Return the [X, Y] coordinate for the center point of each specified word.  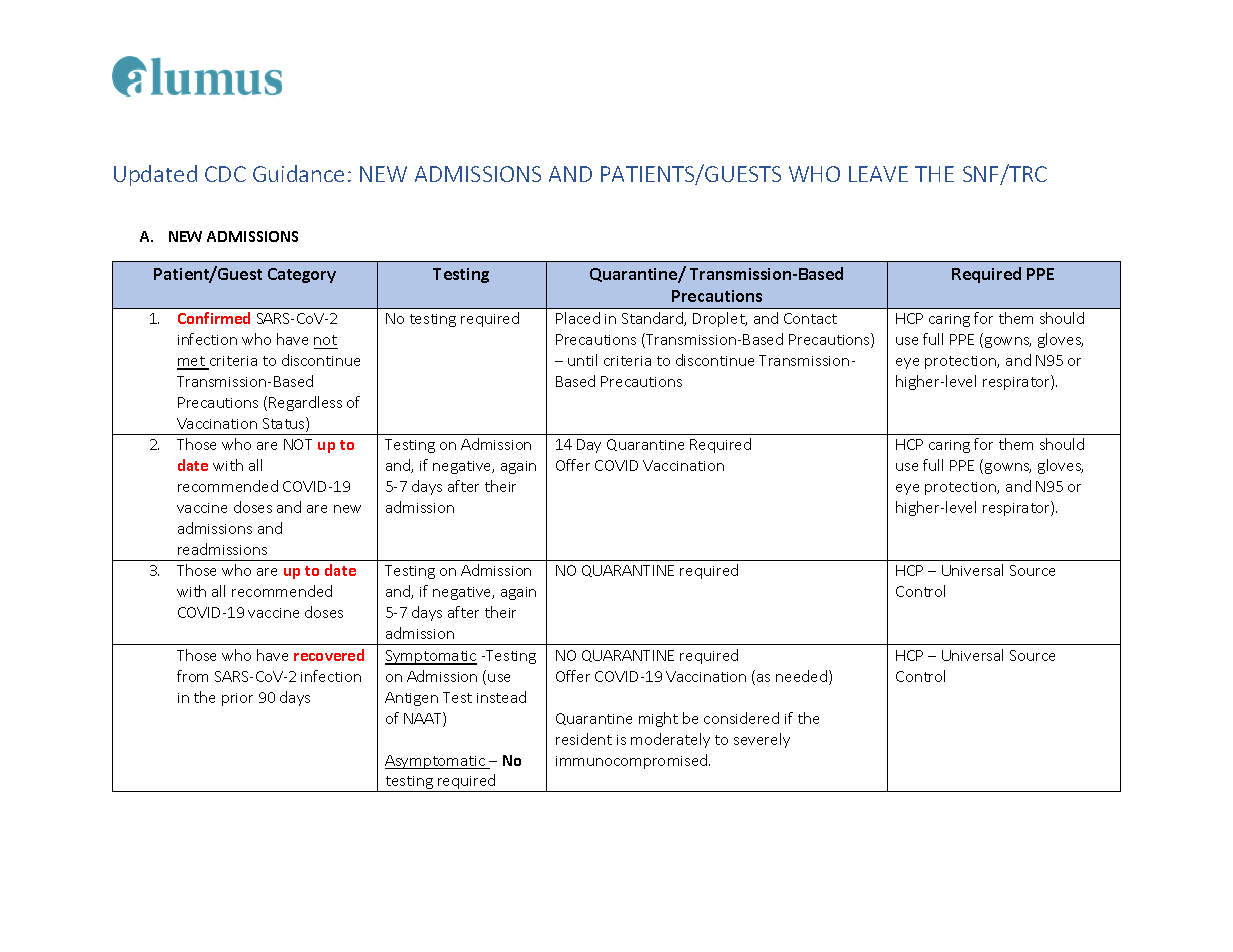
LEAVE [878, 174]
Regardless [305, 403]
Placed [578, 318]
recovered [329, 655]
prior [237, 699]
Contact [810, 318]
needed [801, 676]
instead [501, 697]
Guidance [298, 173]
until [582, 360]
